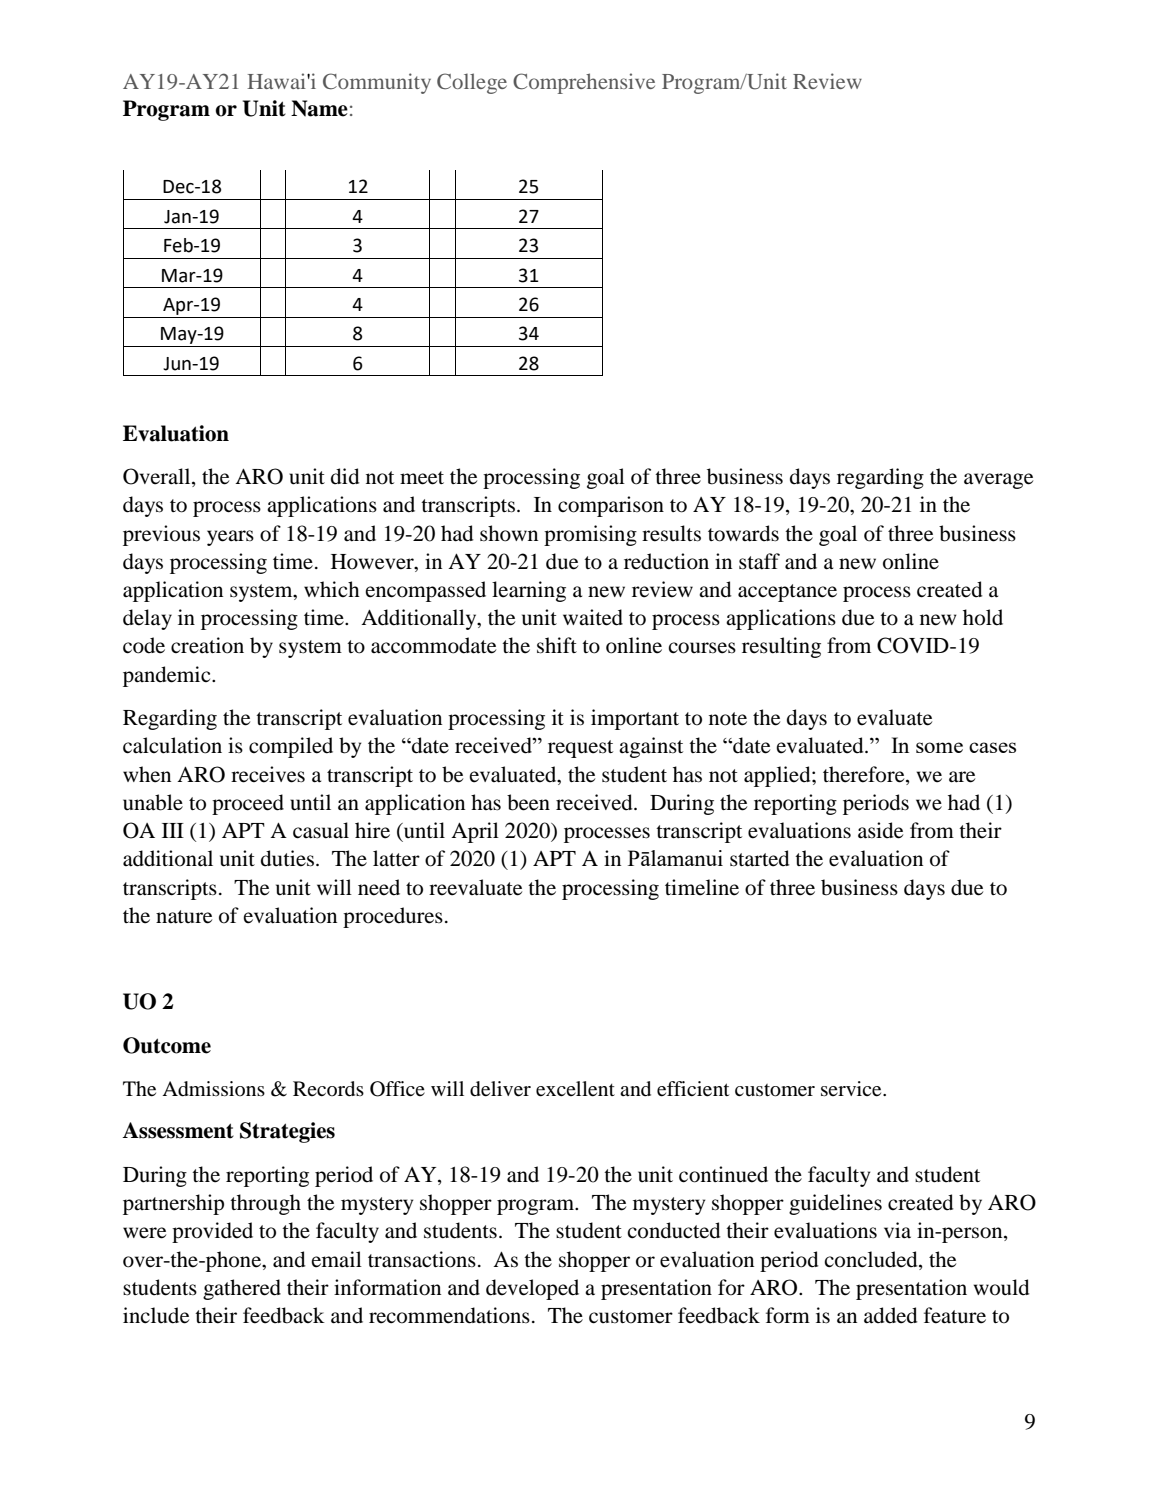  I want to click on excellent, so click(575, 1089).
